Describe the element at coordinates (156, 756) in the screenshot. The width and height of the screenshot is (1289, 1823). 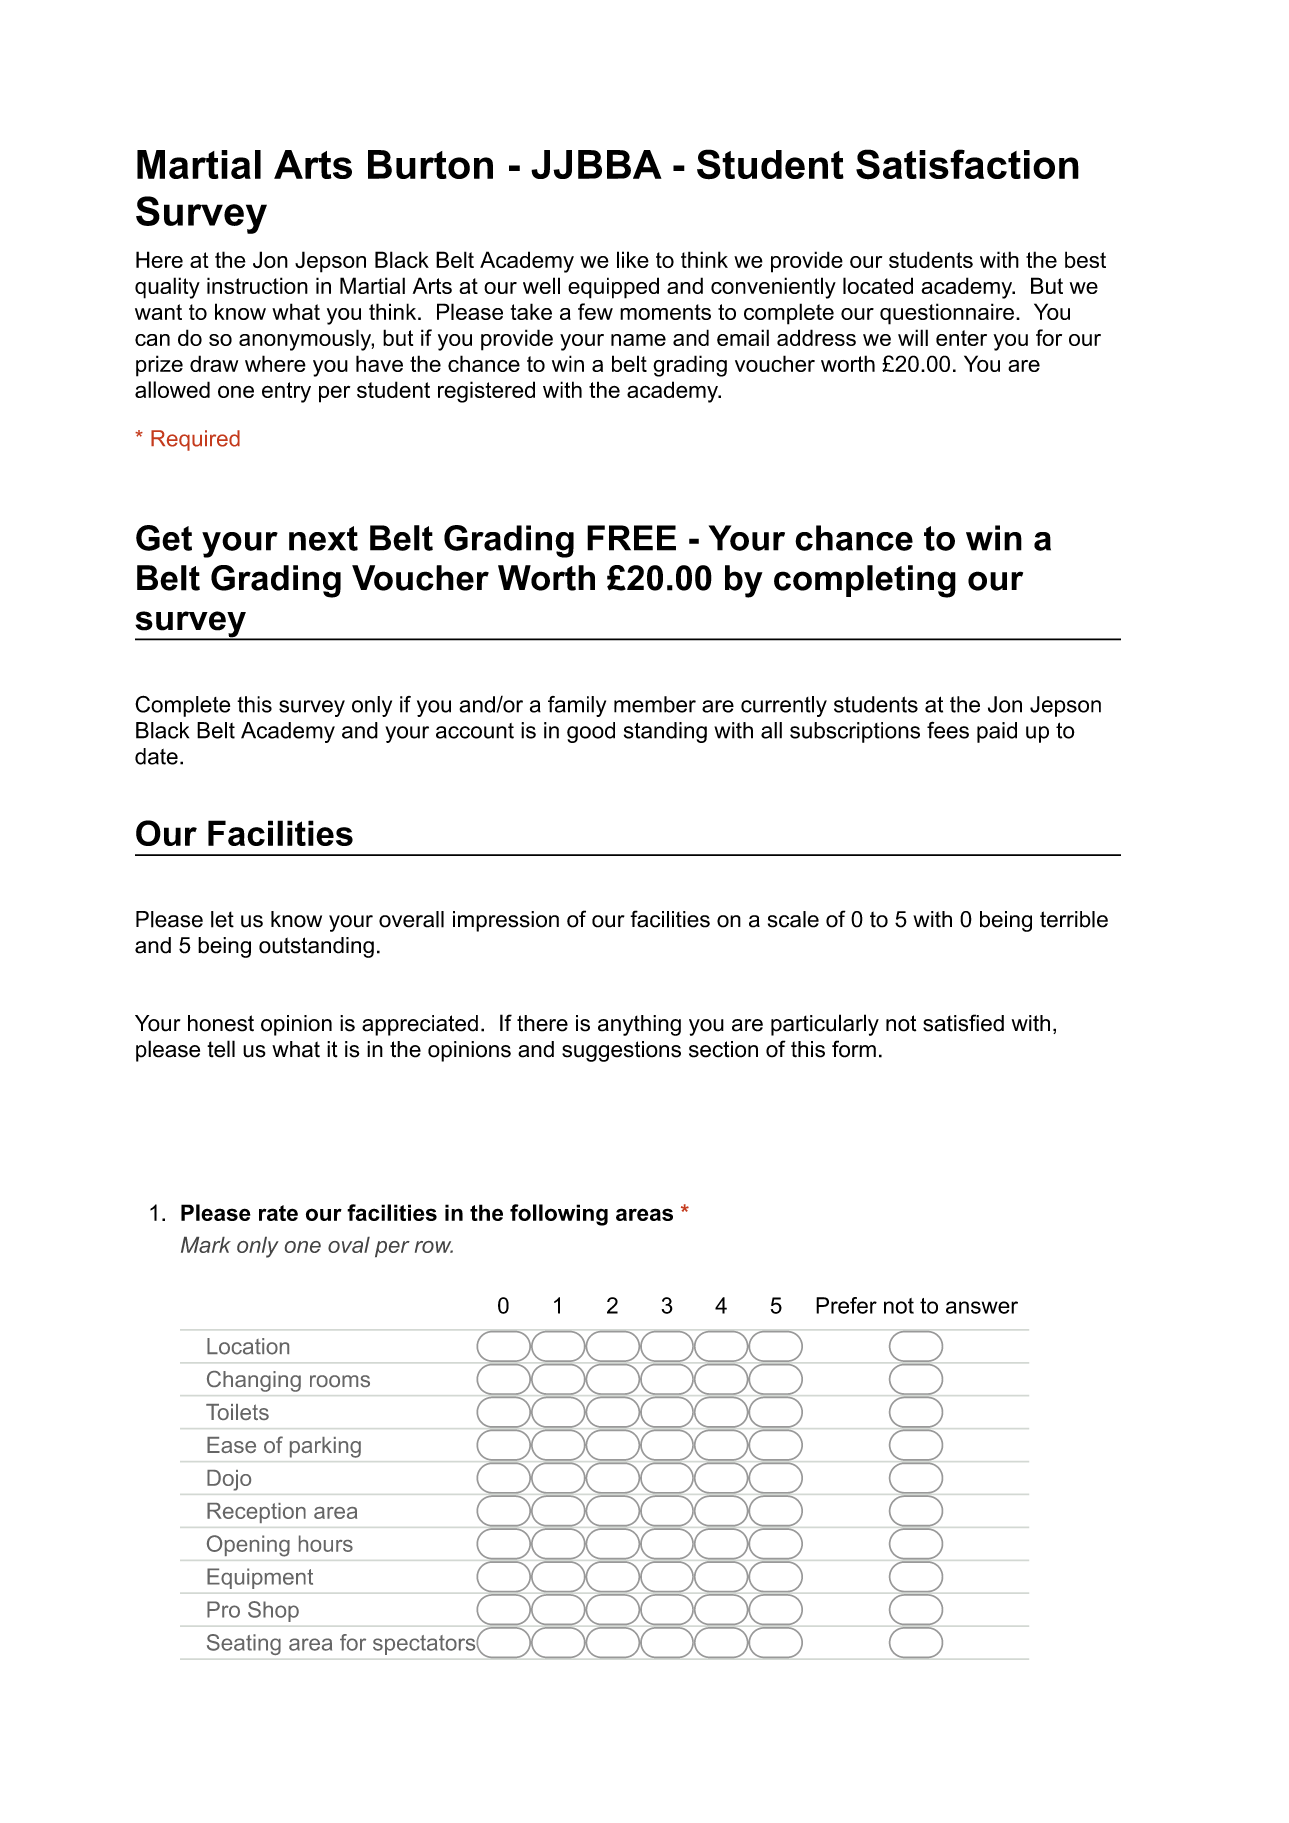
I see `date` at that location.
